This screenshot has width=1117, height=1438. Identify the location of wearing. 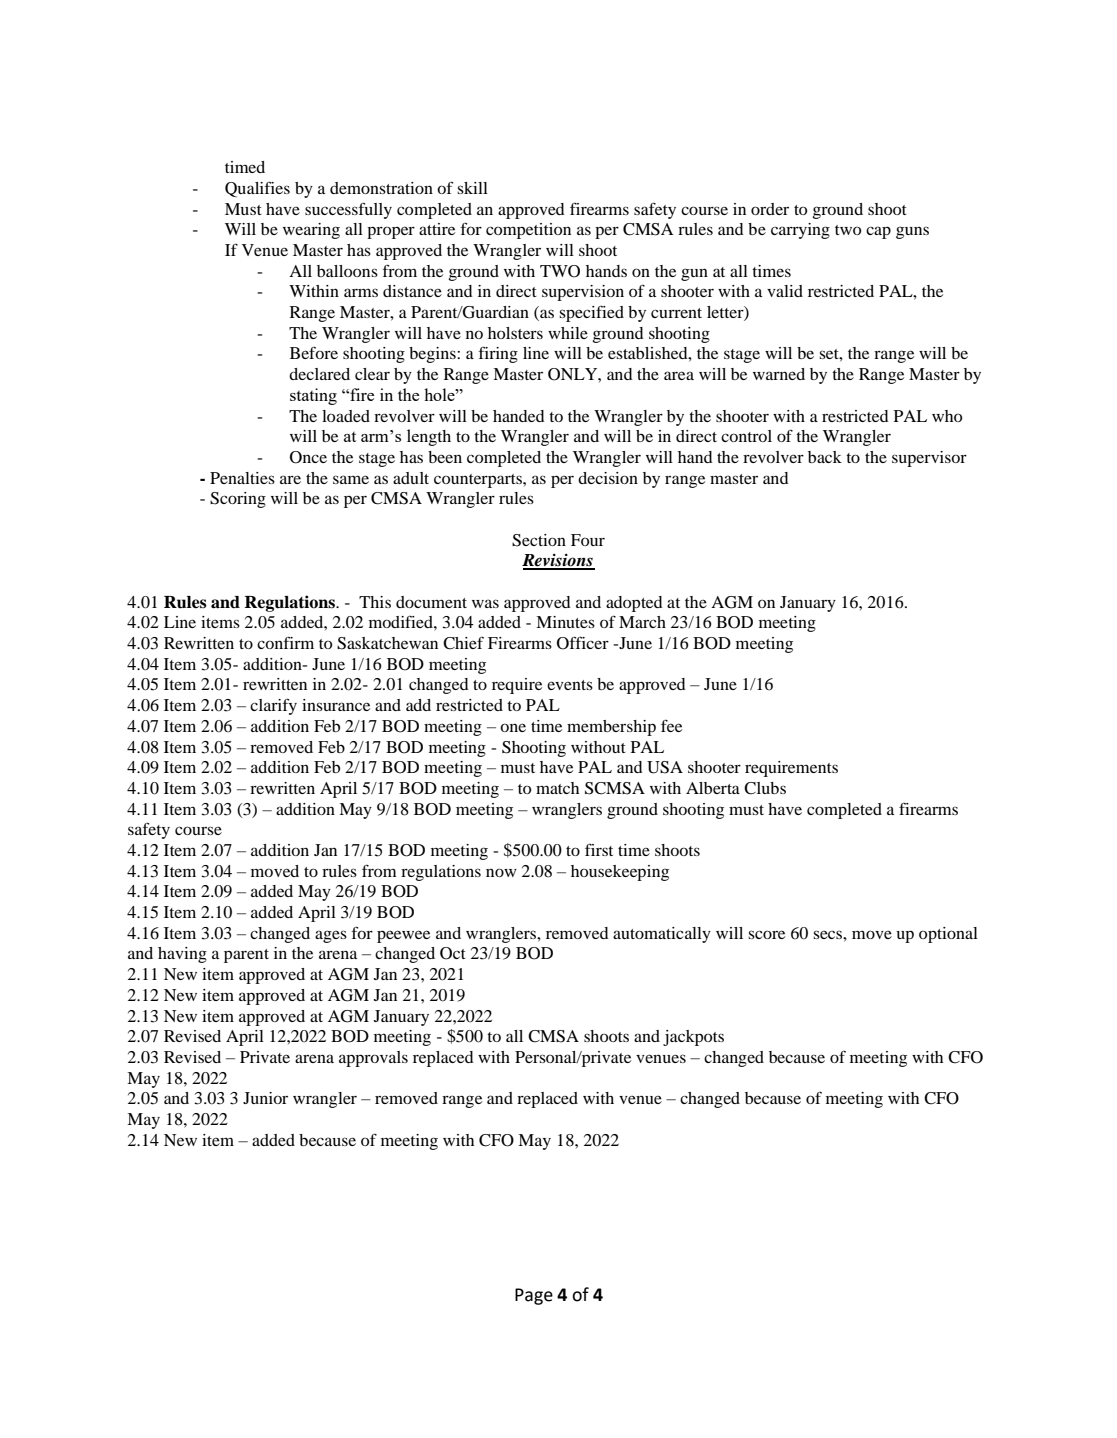
(311, 231).
